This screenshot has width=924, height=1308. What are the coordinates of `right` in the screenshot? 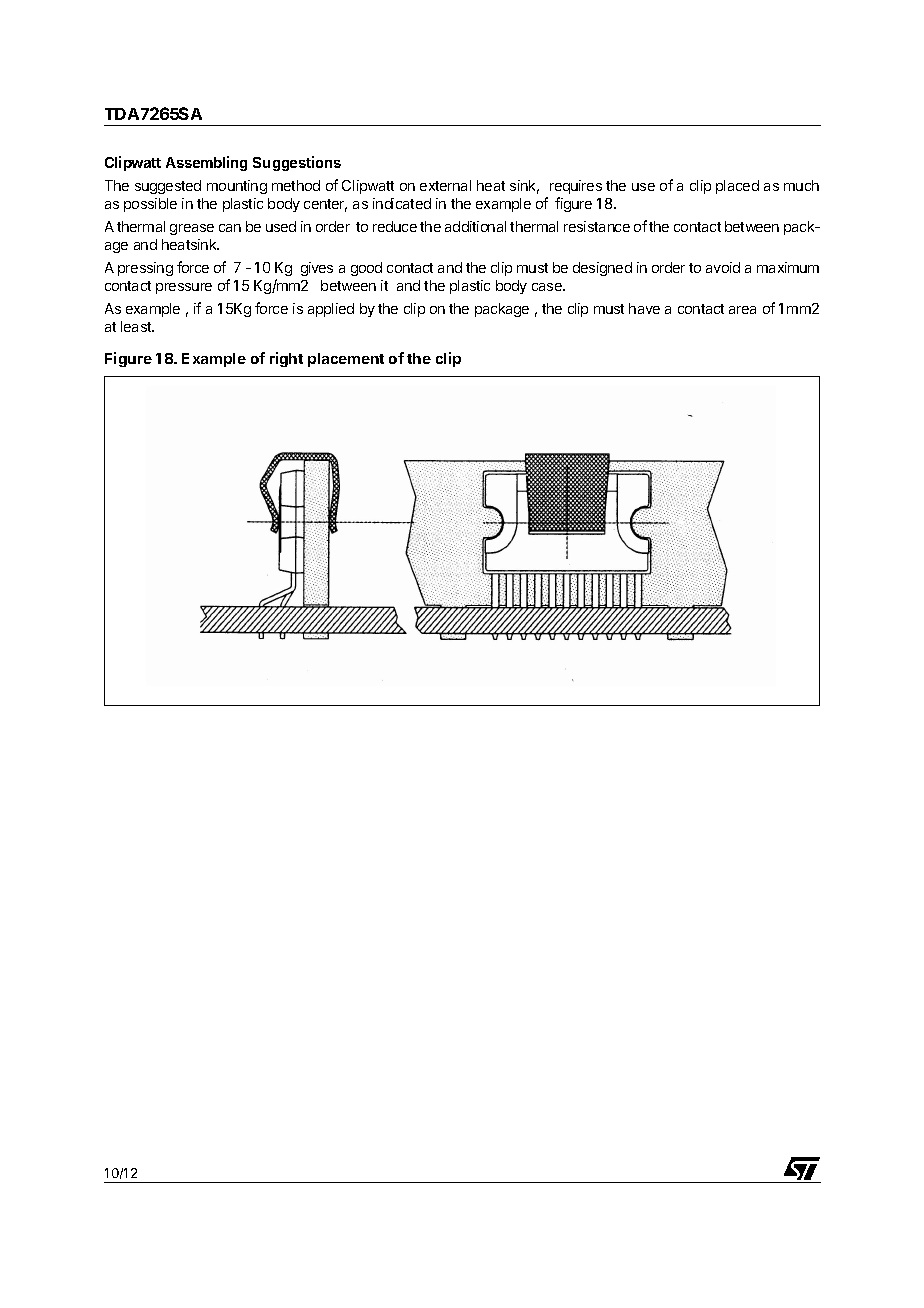 It's located at (286, 359).
